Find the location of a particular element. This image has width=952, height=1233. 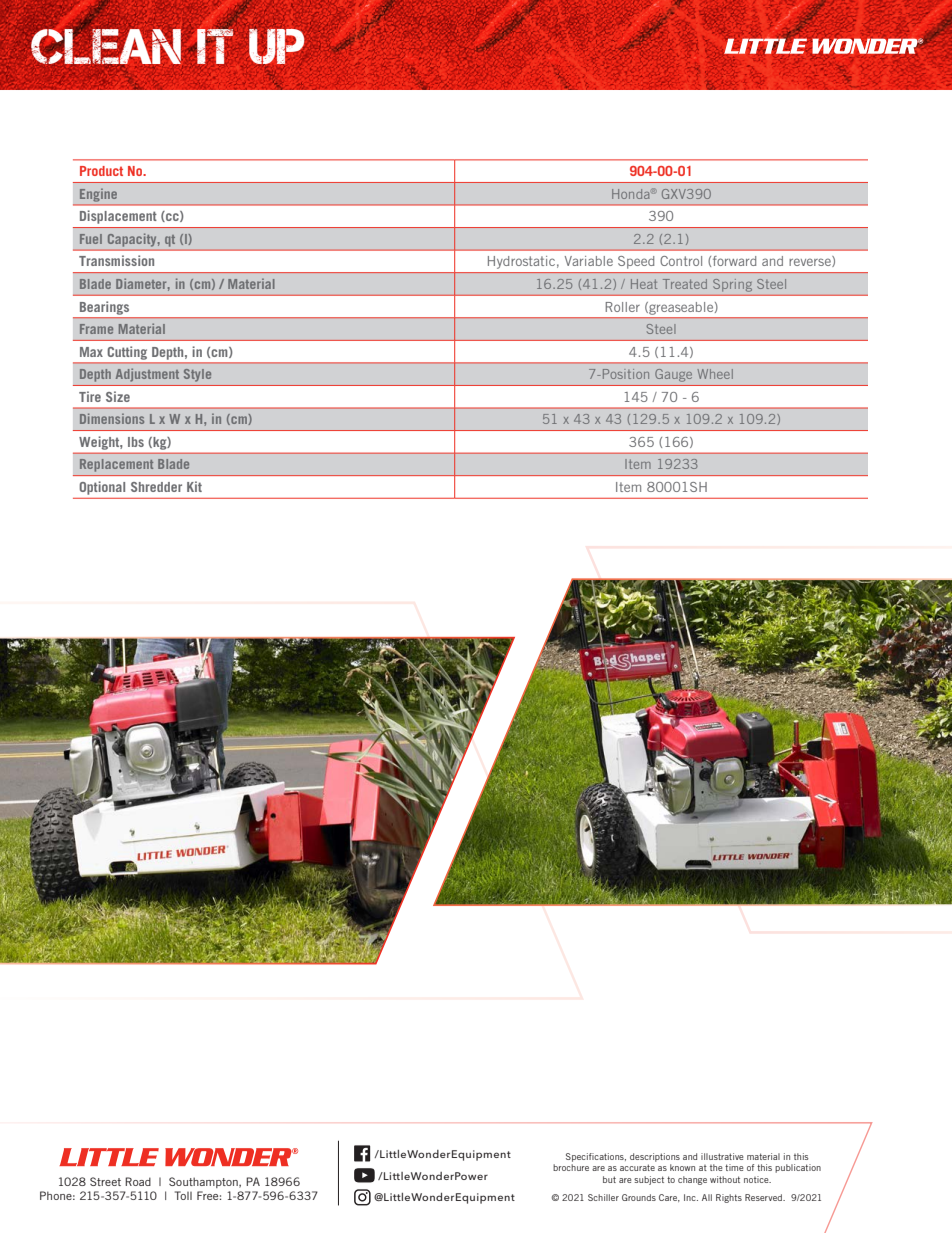

CLEAN is located at coordinates (106, 46).
